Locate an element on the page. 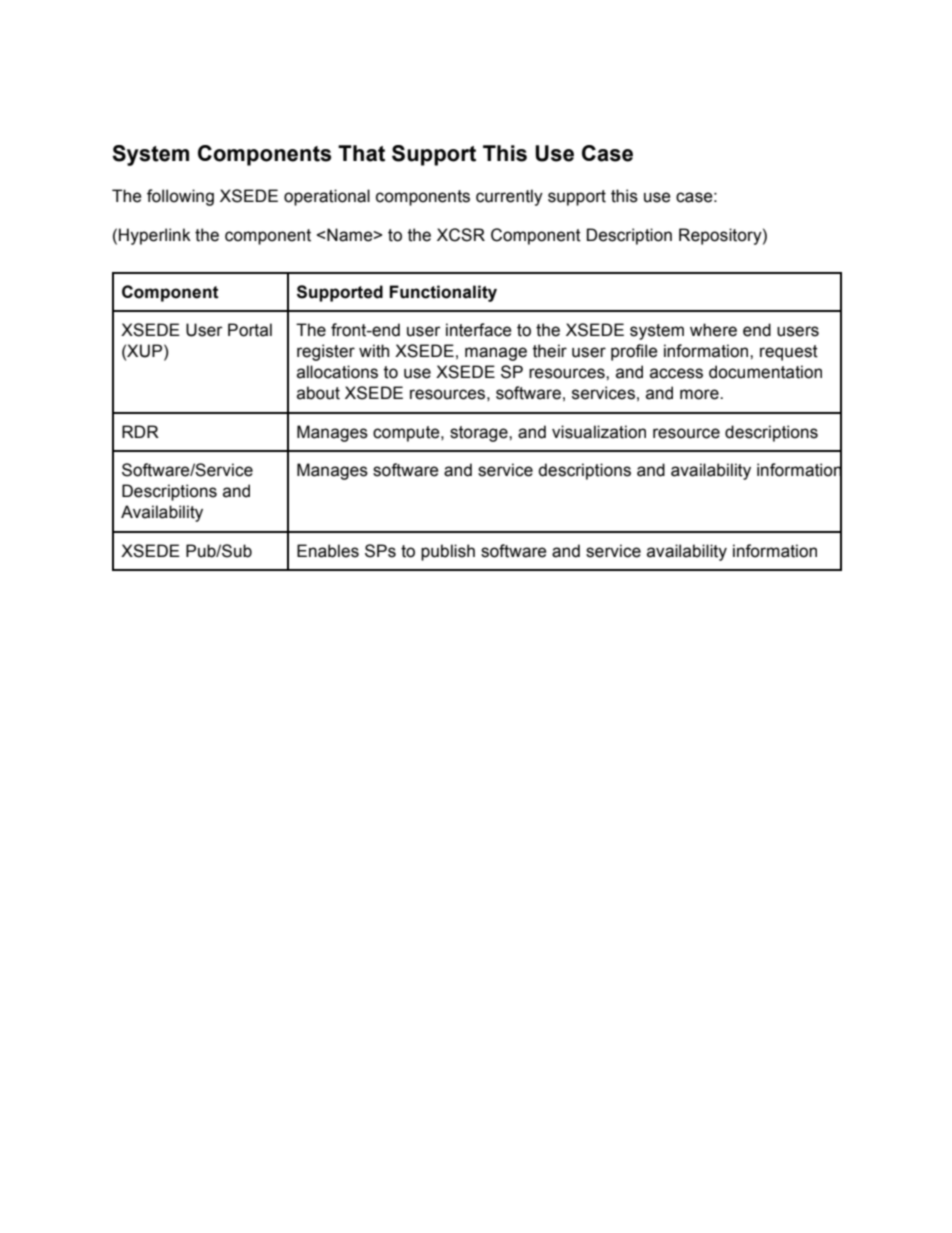 Image resolution: width=952 pixels, height=1233 pixels. following is located at coordinates (180, 197).
